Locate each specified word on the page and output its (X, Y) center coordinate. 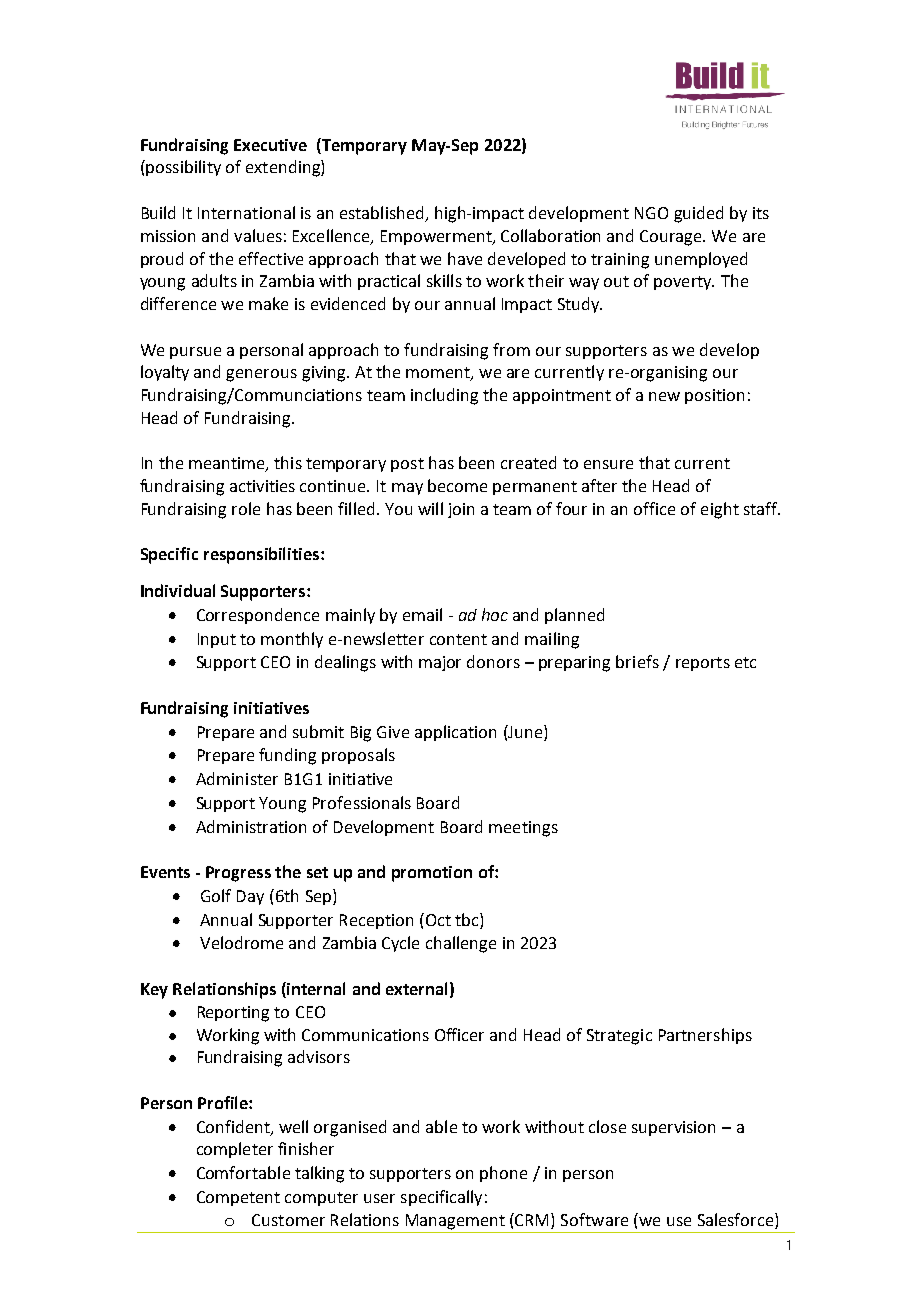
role (246, 508)
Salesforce (735, 1219)
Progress (238, 874)
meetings (523, 829)
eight (720, 510)
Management (455, 1222)
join (461, 510)
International (246, 212)
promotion (432, 874)
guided (698, 214)
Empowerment (437, 237)
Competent (238, 1198)
